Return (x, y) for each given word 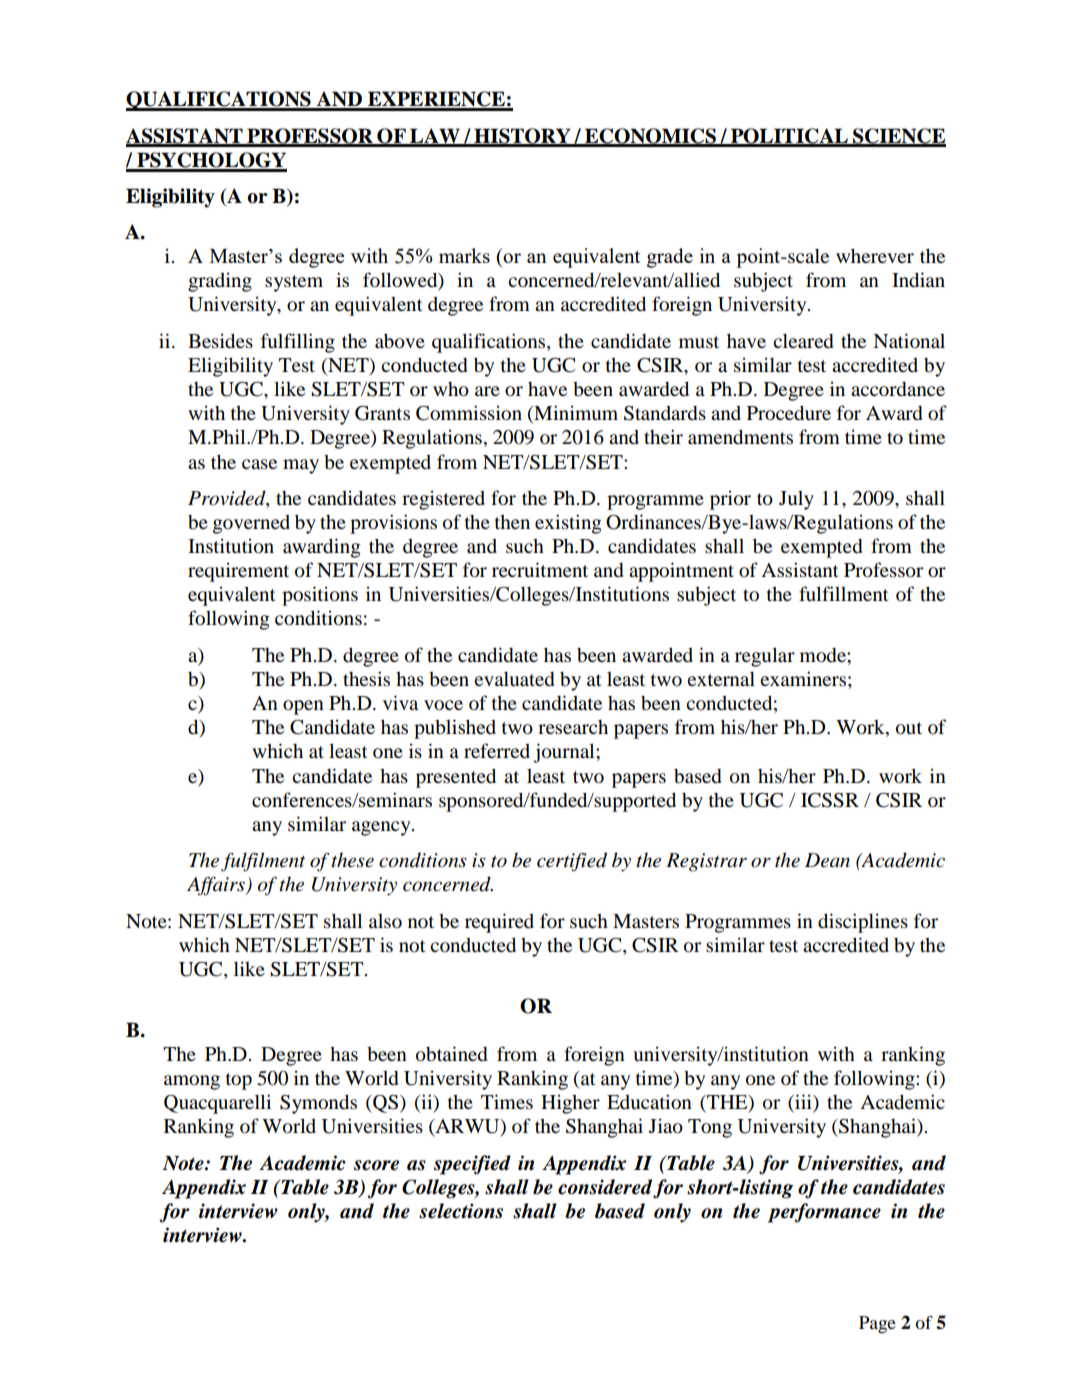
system (294, 283)
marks (464, 255)
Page (877, 1325)
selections (461, 1211)
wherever (875, 255)
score (376, 1165)
